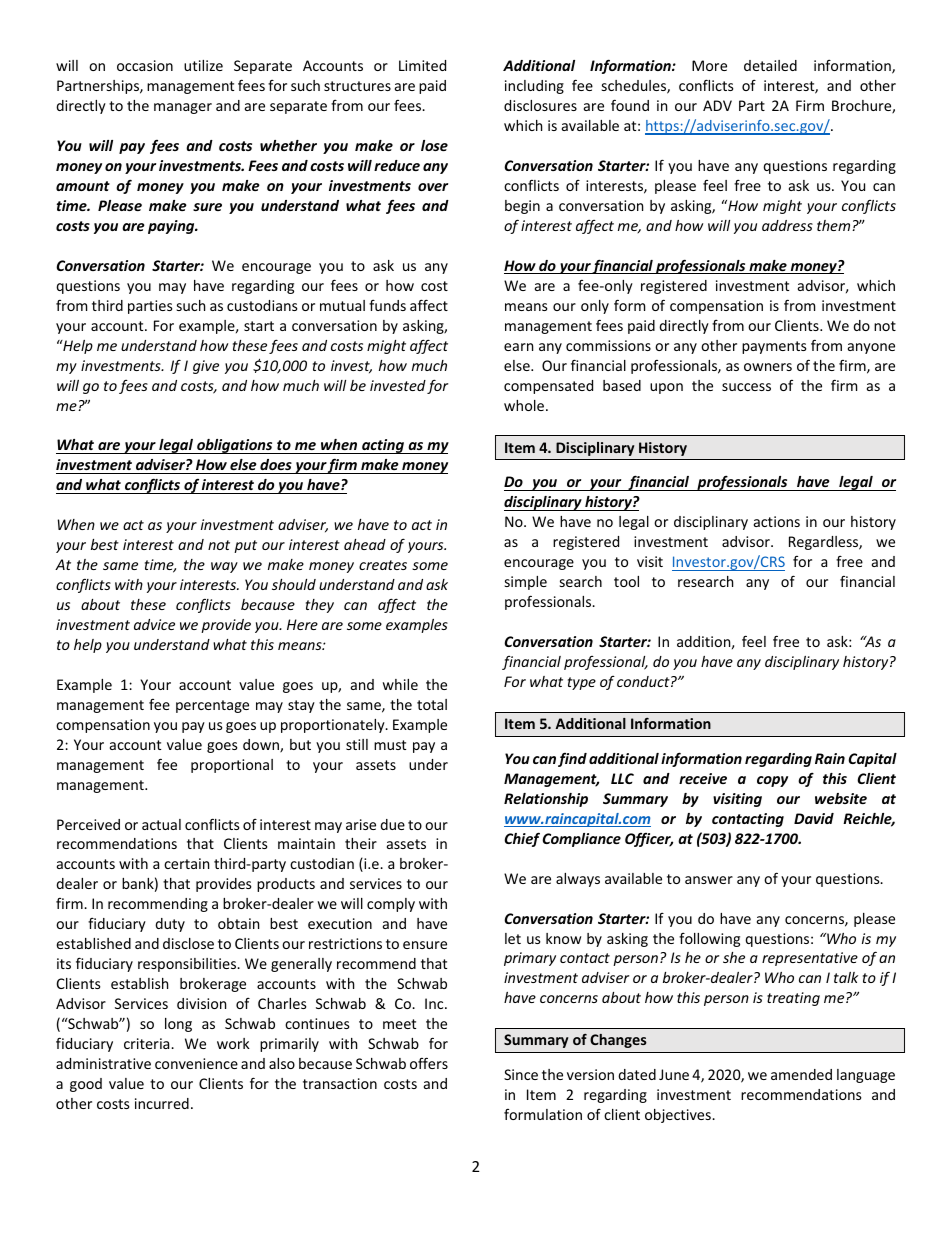 This screenshot has height=1233, width=952. Describe the element at coordinates (183, 108) in the screenshot. I see `manager` at that location.
